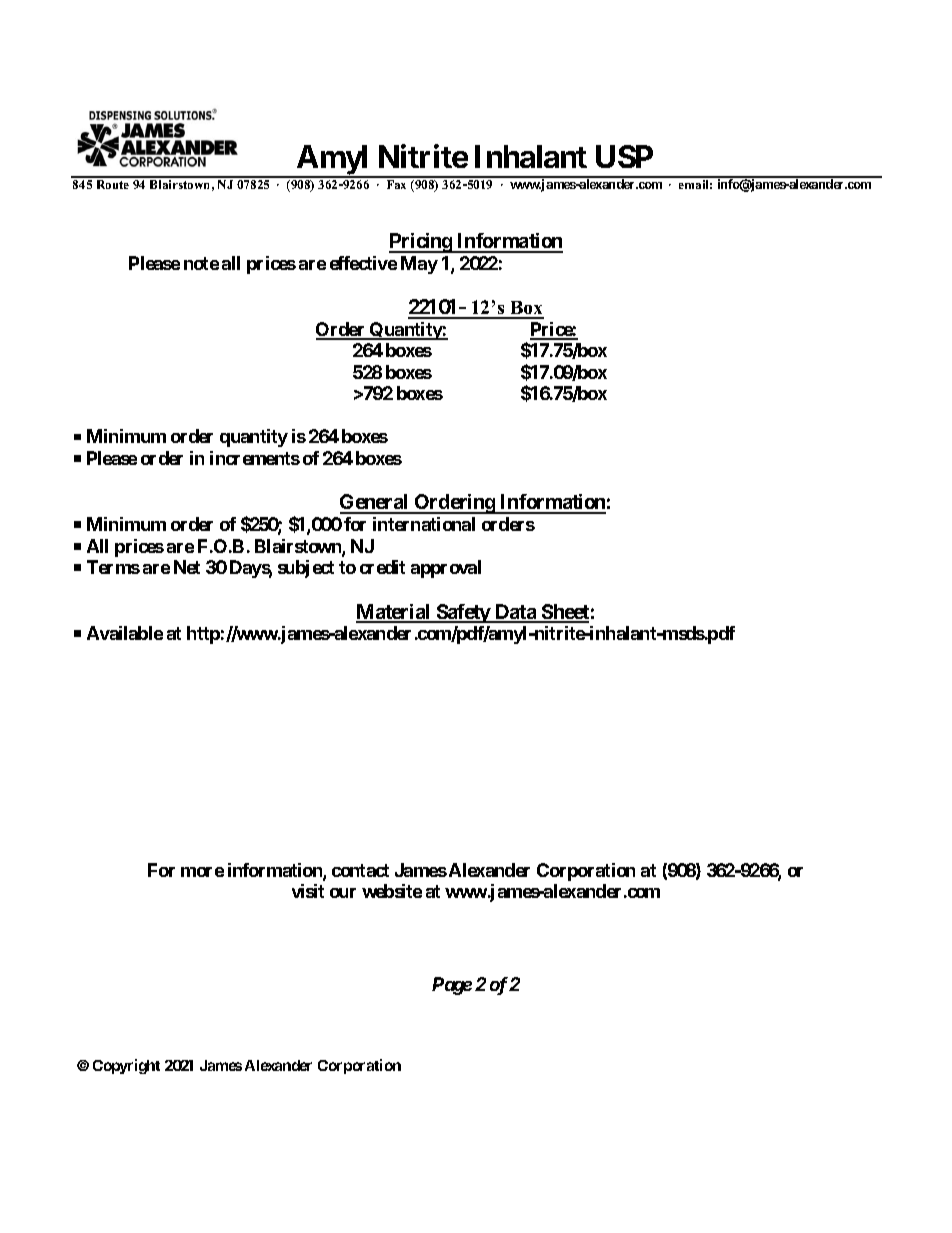 This screenshot has height=1233, width=952. I want to click on contact, so click(360, 870).
